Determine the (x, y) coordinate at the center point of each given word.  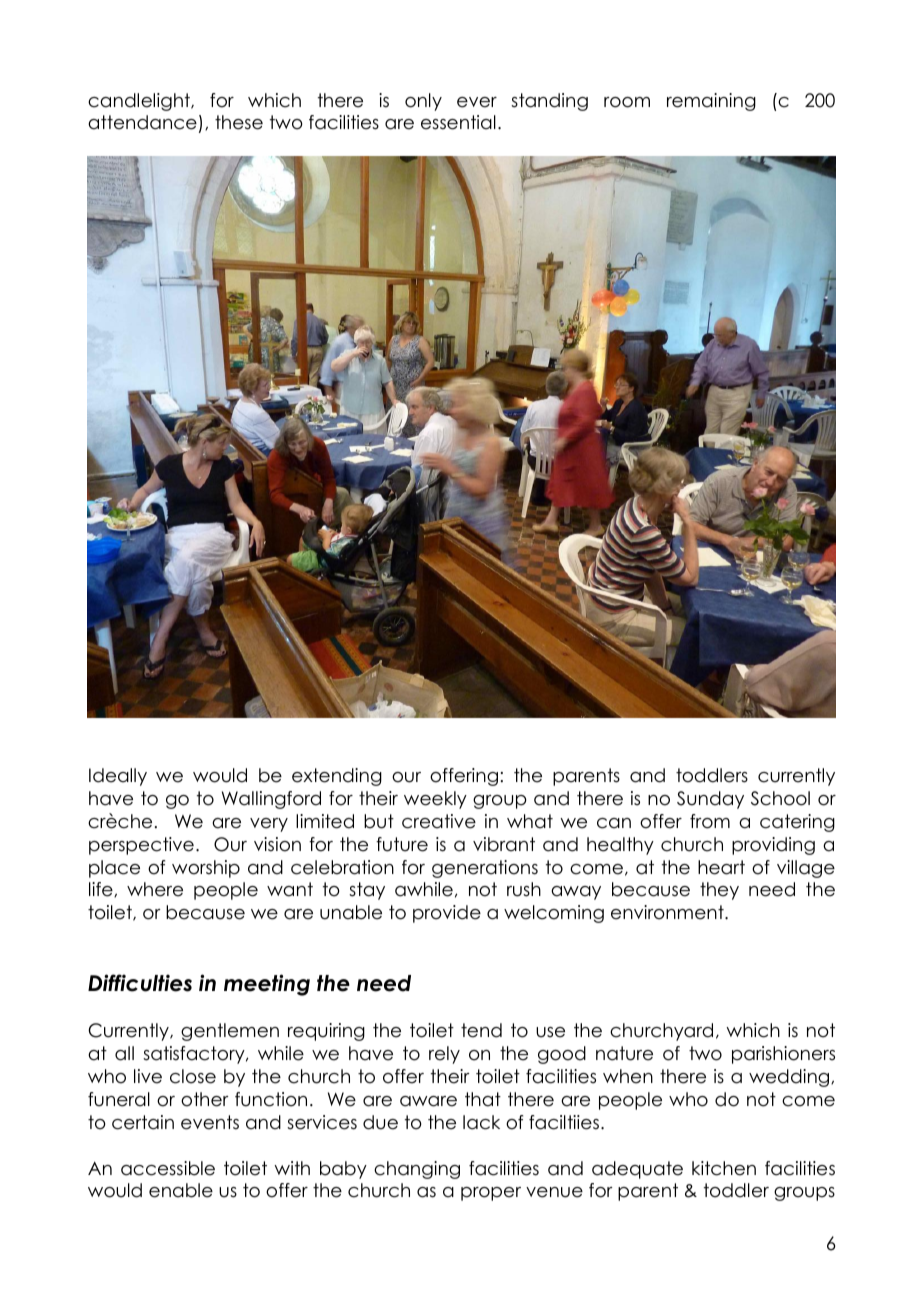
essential (458, 122)
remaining (711, 102)
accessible (168, 1168)
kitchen (724, 1168)
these (239, 122)
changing (417, 1170)
